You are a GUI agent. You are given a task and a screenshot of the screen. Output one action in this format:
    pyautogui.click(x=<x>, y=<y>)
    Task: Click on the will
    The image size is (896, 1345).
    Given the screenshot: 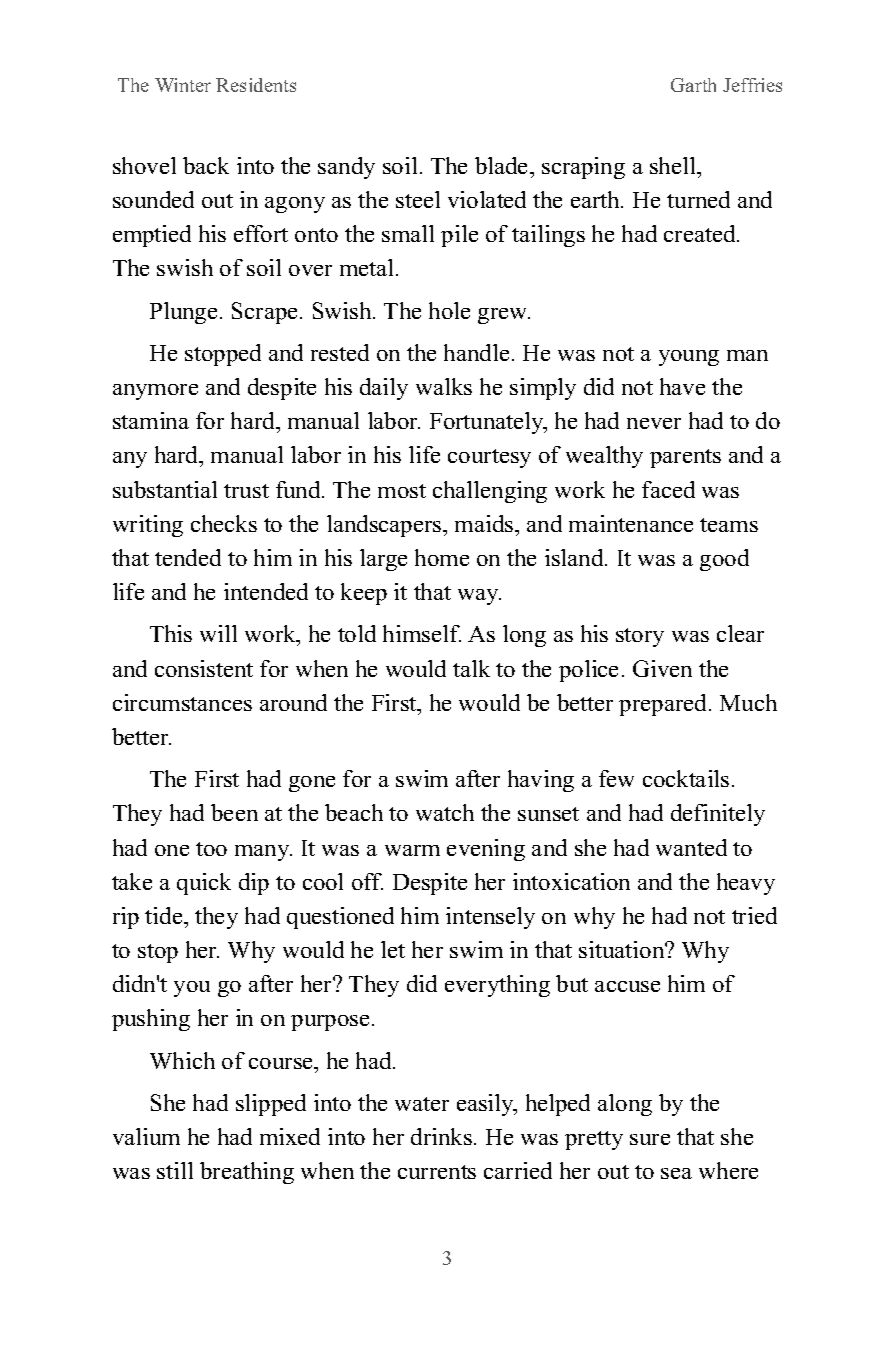 What is the action you would take?
    pyautogui.click(x=218, y=633)
